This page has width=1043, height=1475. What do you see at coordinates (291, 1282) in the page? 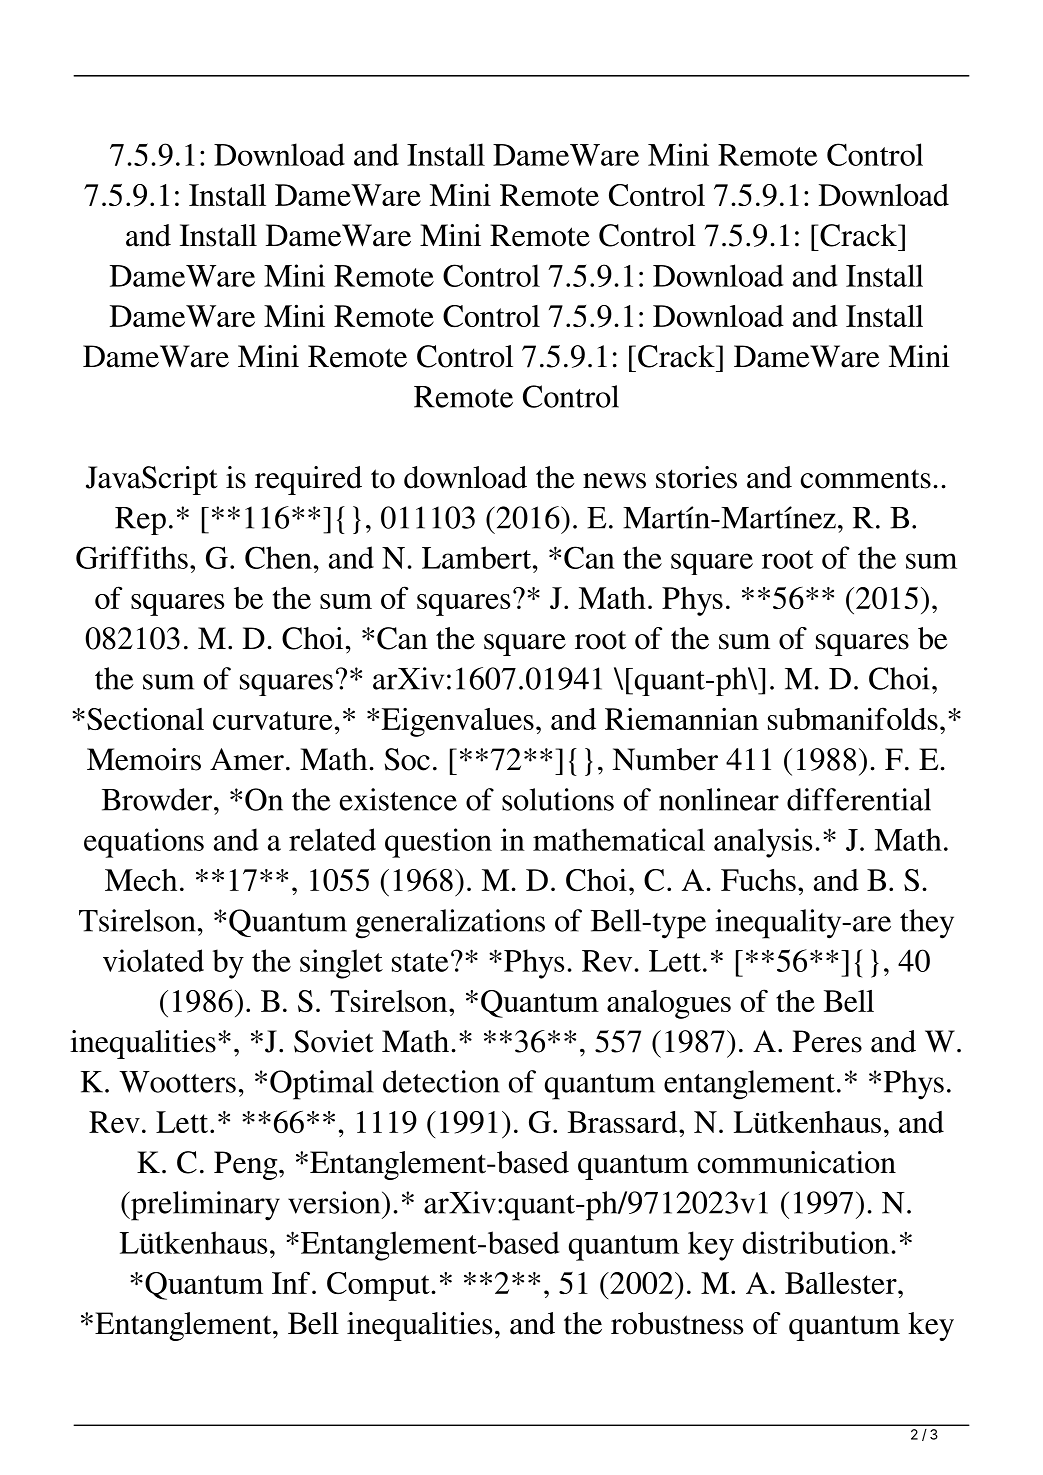
I see `Inf` at bounding box center [291, 1282].
